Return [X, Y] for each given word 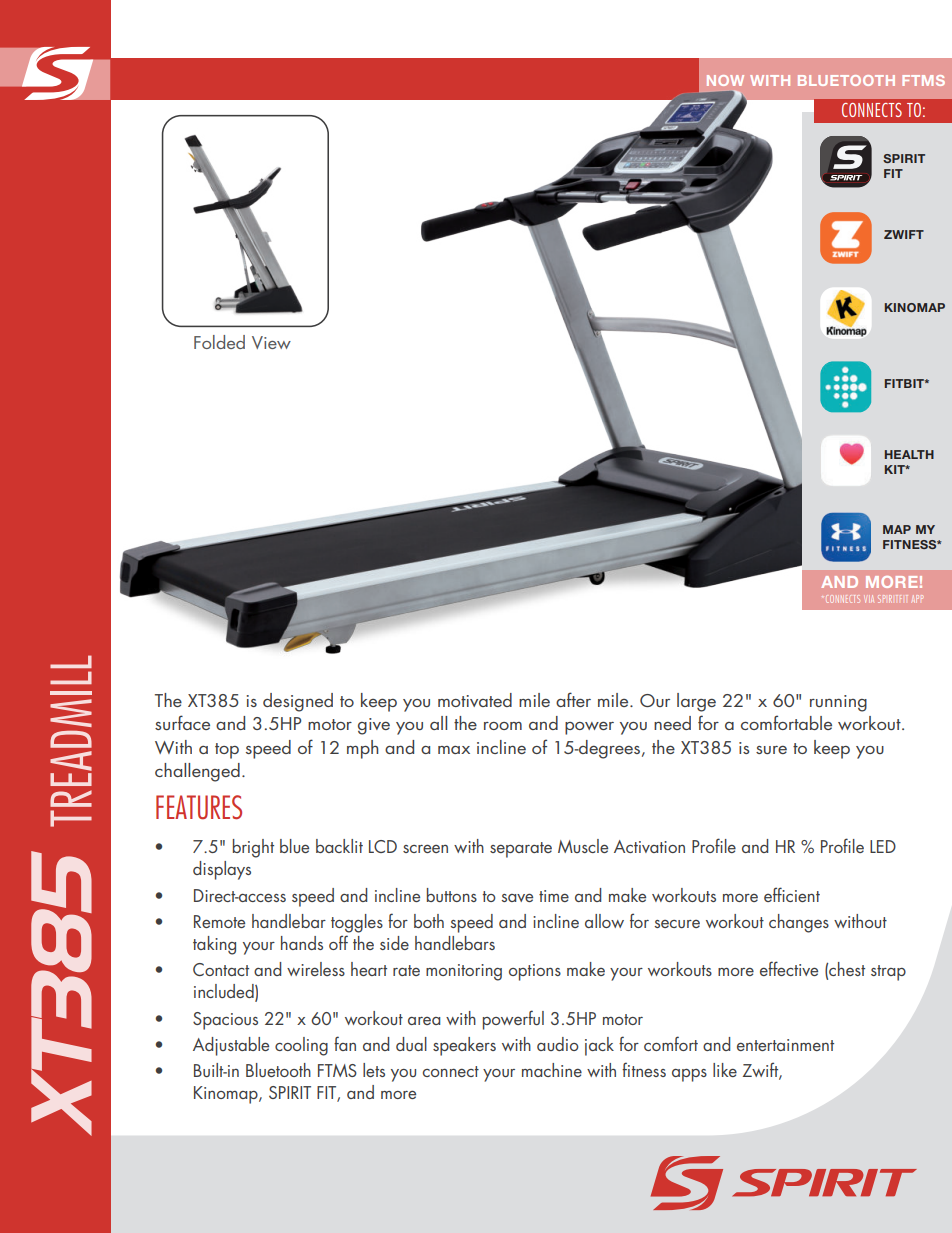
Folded [219, 342]
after [573, 699]
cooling [301, 1046]
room [503, 726]
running [838, 703]
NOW [725, 80]
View [271, 342]
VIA [869, 599]
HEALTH [909, 454]
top [227, 751]
